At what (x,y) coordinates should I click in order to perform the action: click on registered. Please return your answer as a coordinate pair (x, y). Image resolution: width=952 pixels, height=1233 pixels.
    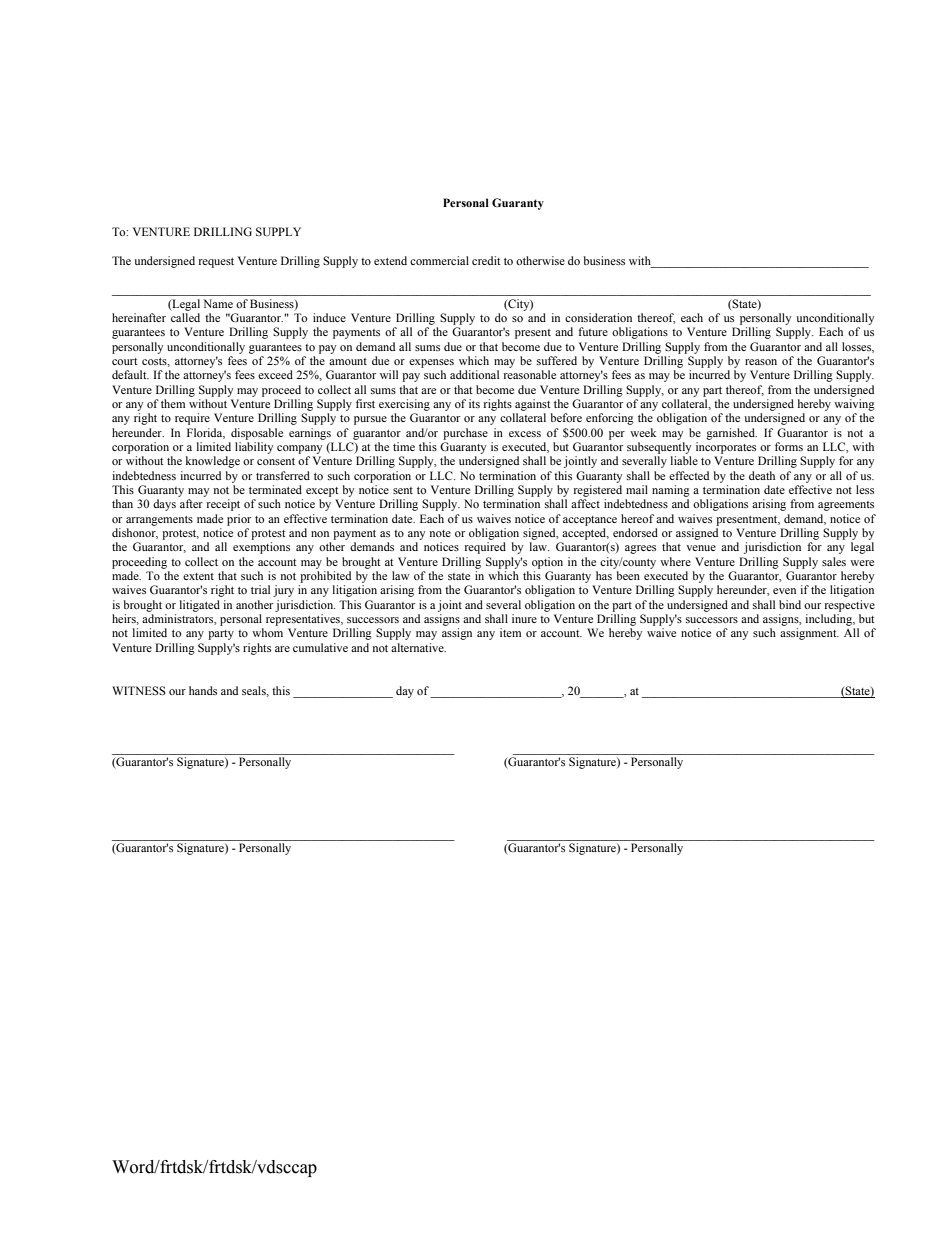
    Looking at the image, I should click on (598, 491).
